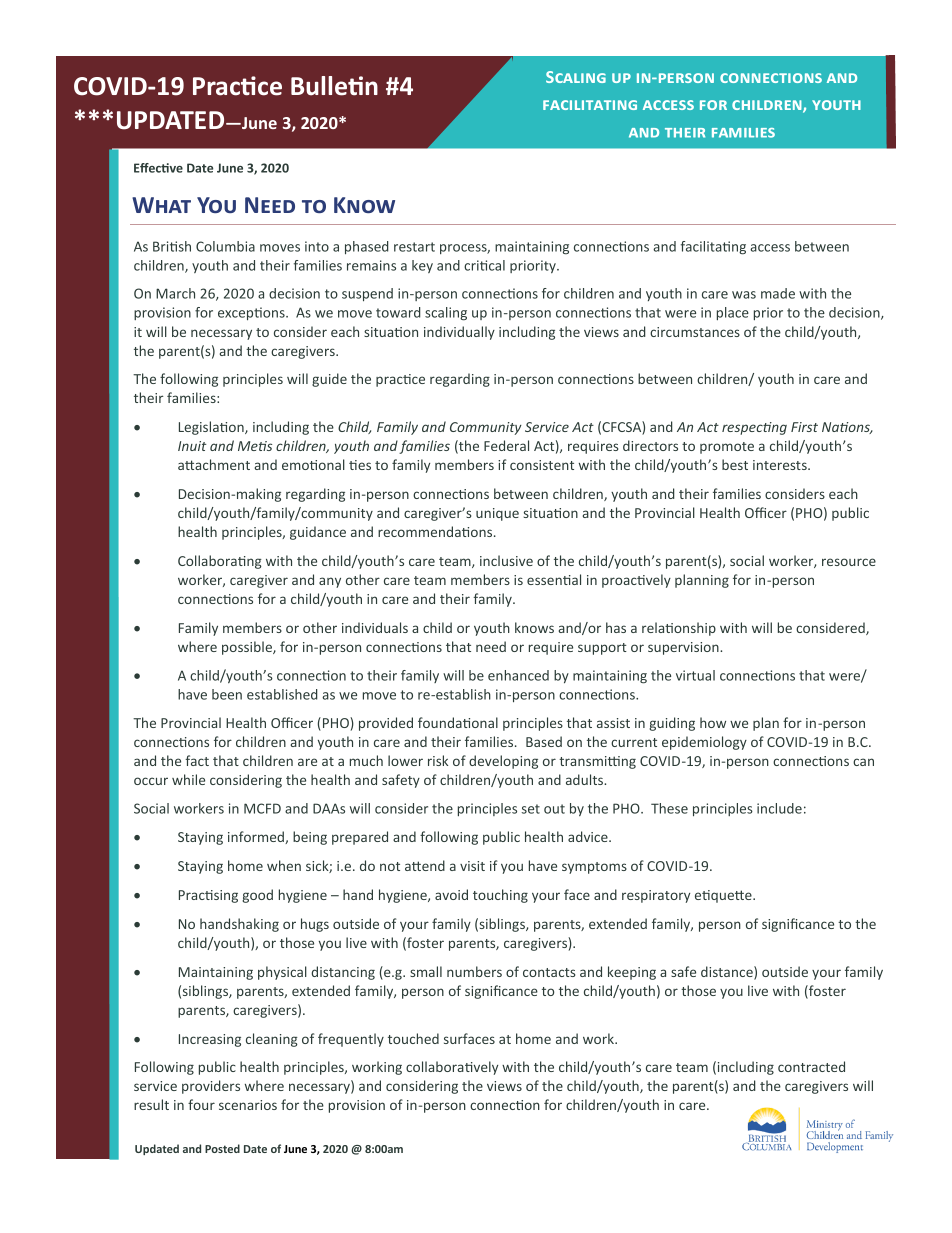 This page has height=1233, width=952. Describe the element at coordinates (255, 446) in the page. I see `Metis` at that location.
